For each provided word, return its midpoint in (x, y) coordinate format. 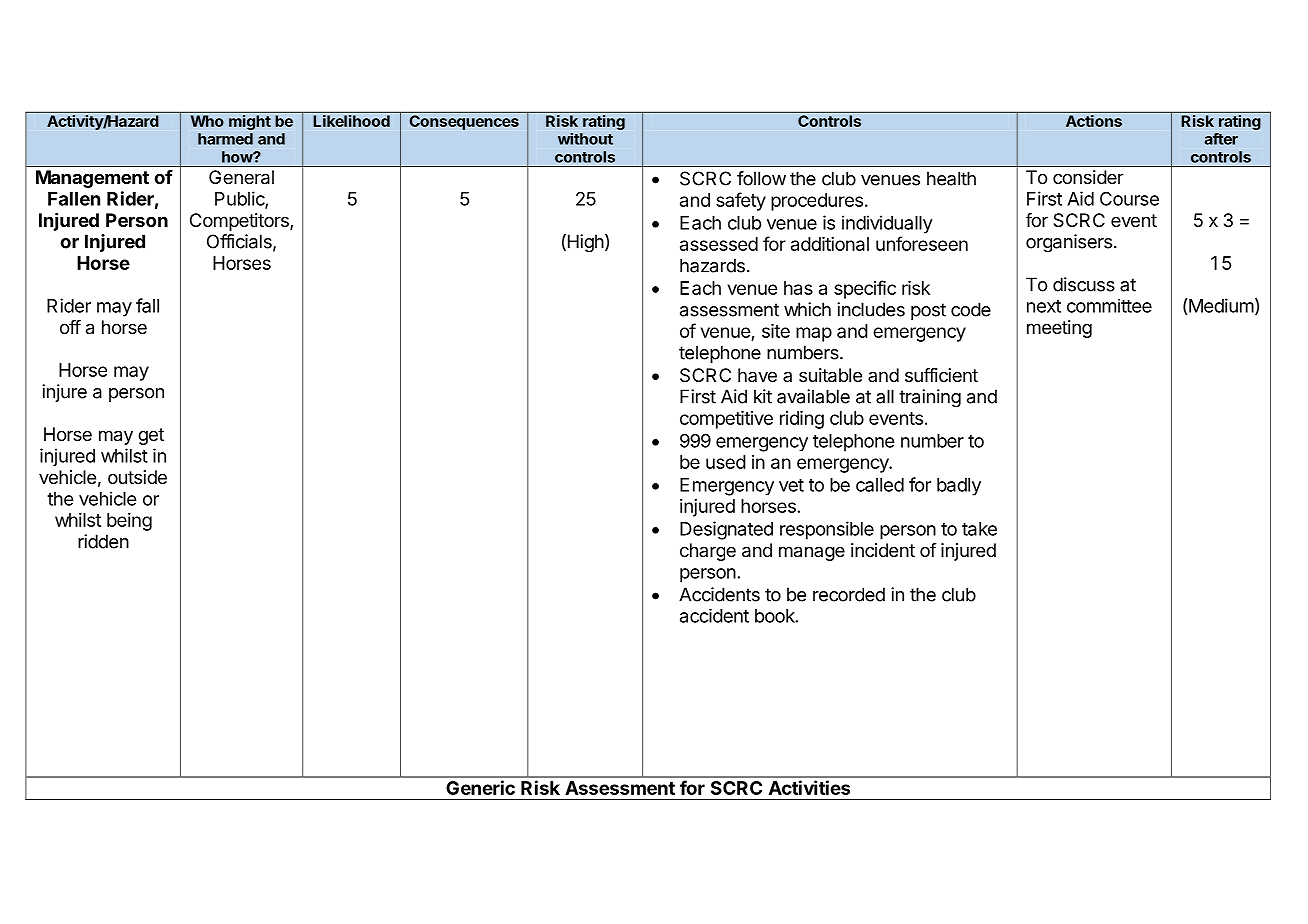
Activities (809, 787)
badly (959, 487)
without (585, 138)
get (151, 436)
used (726, 462)
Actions (1094, 121)
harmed (225, 139)
